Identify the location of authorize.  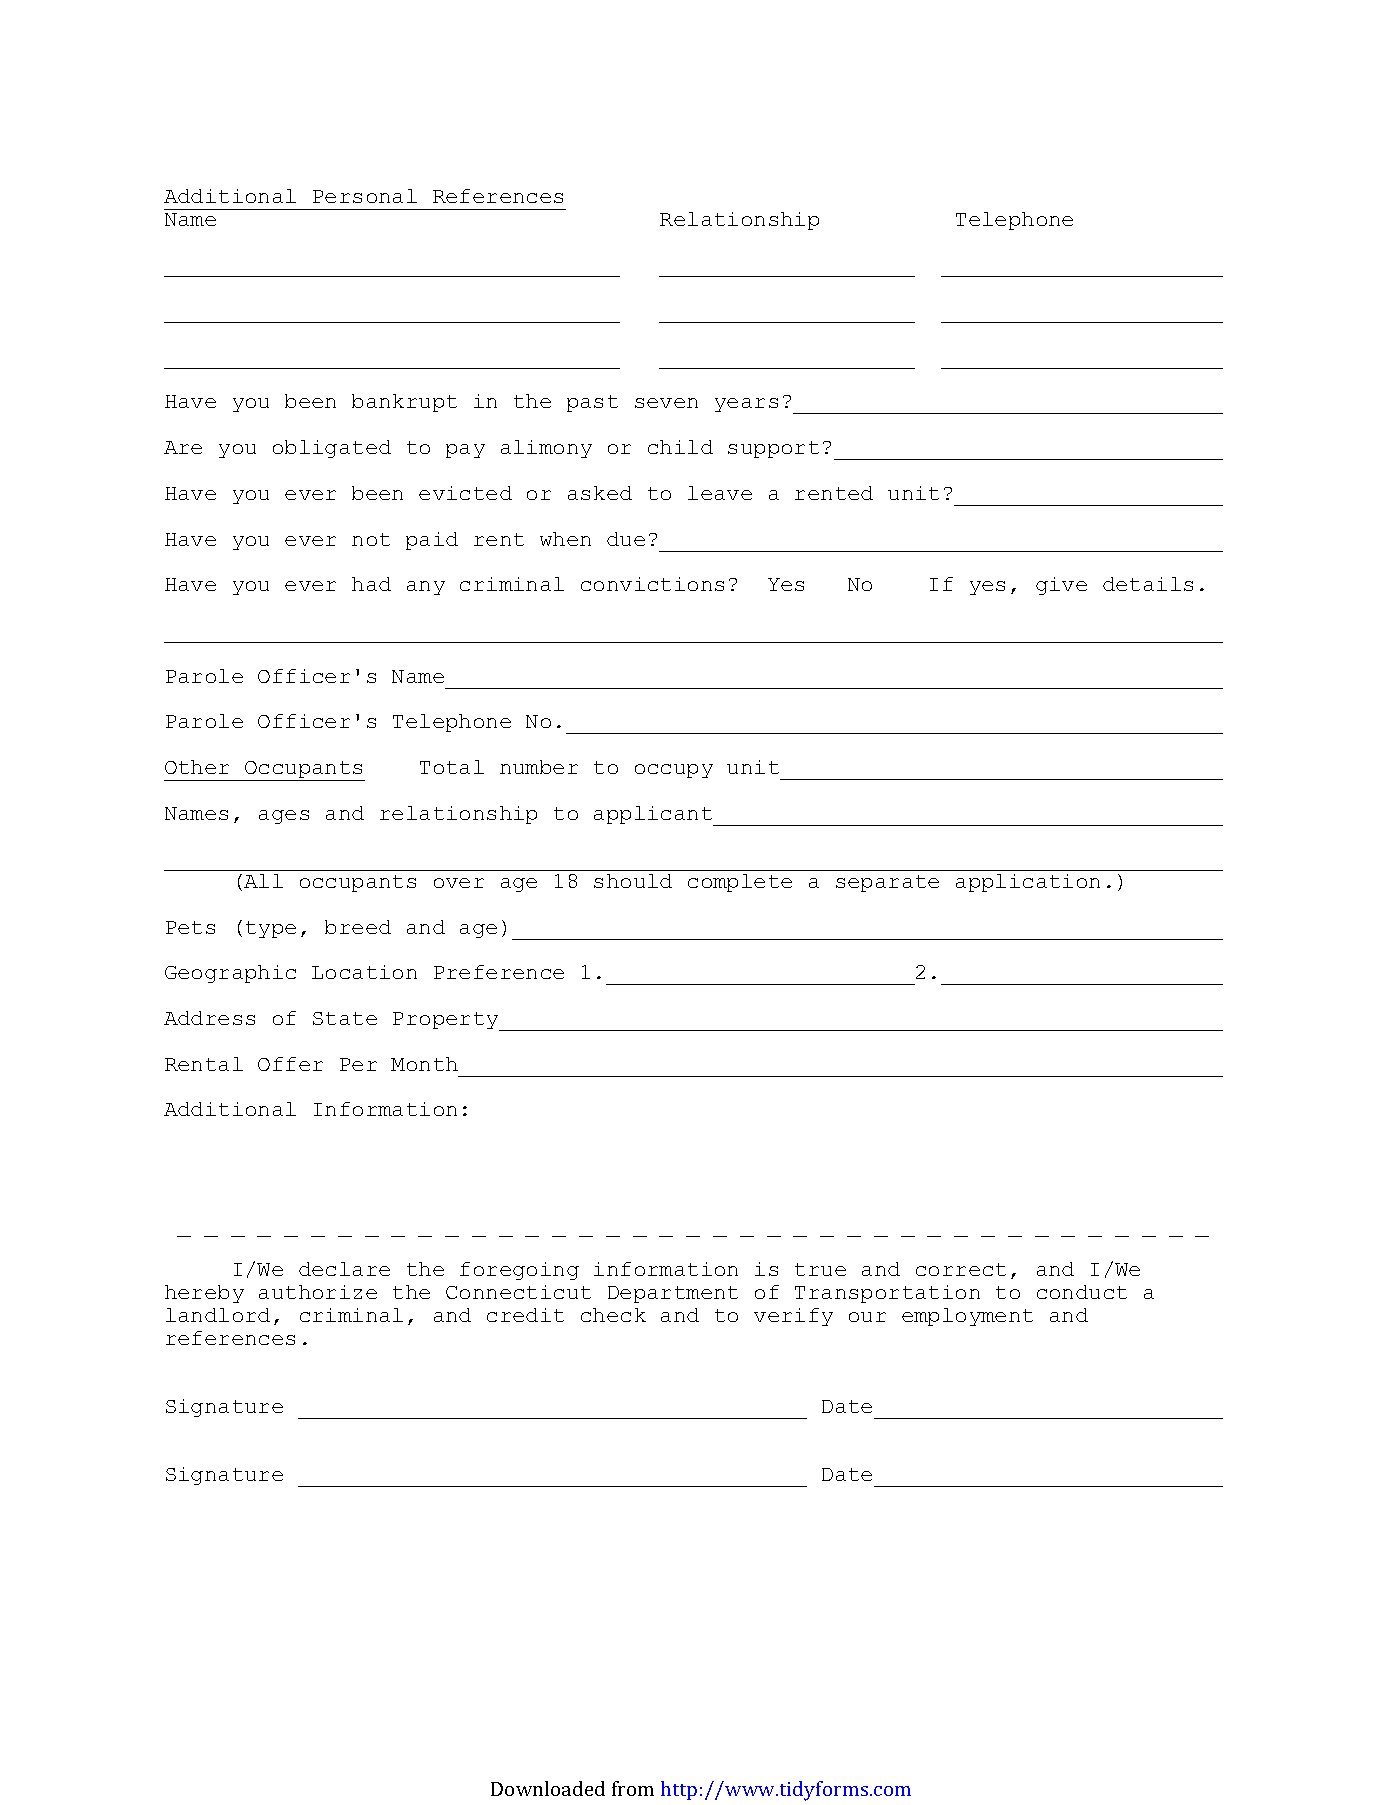
(318, 1292).
